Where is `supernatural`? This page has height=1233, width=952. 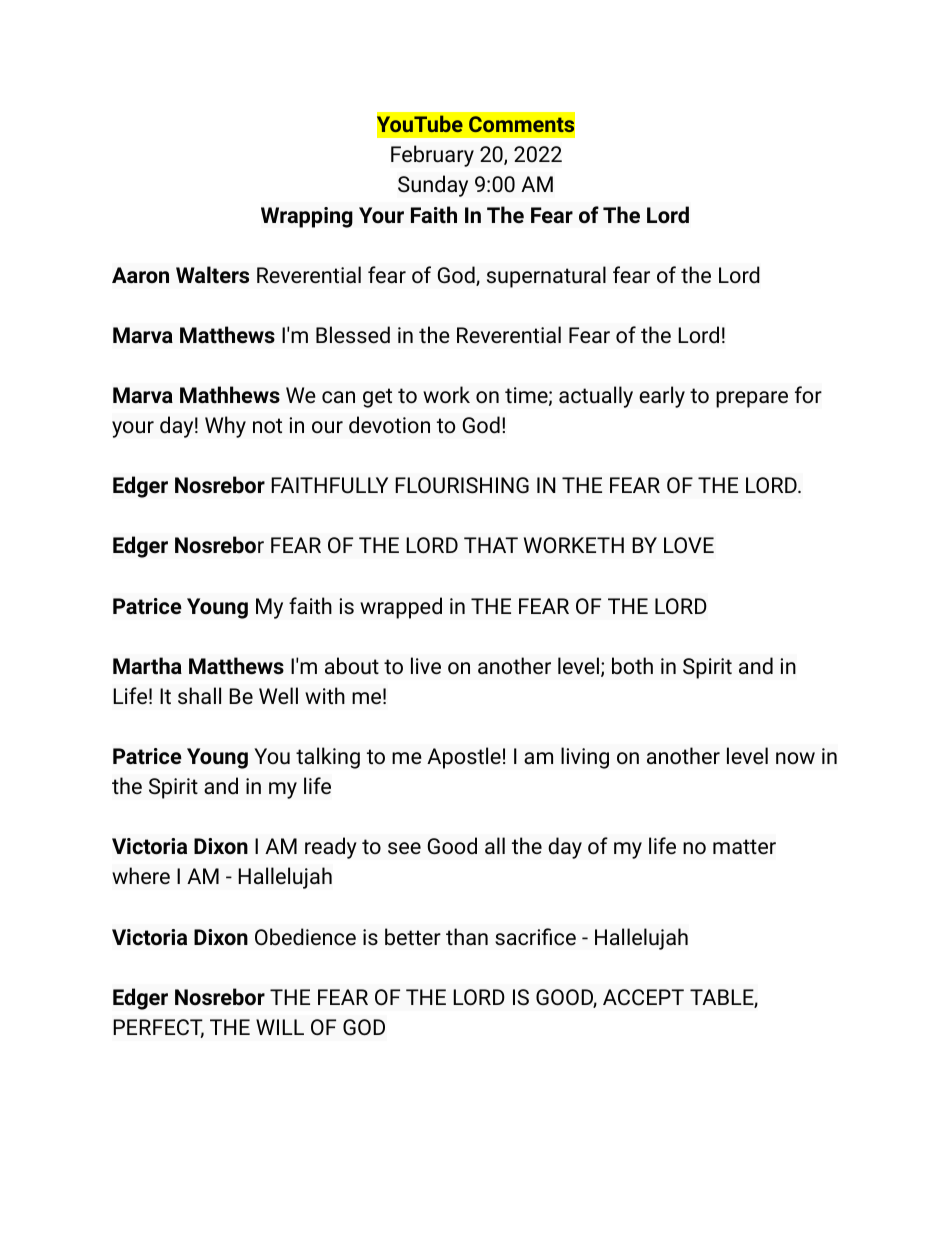 supernatural is located at coordinates (546, 277).
